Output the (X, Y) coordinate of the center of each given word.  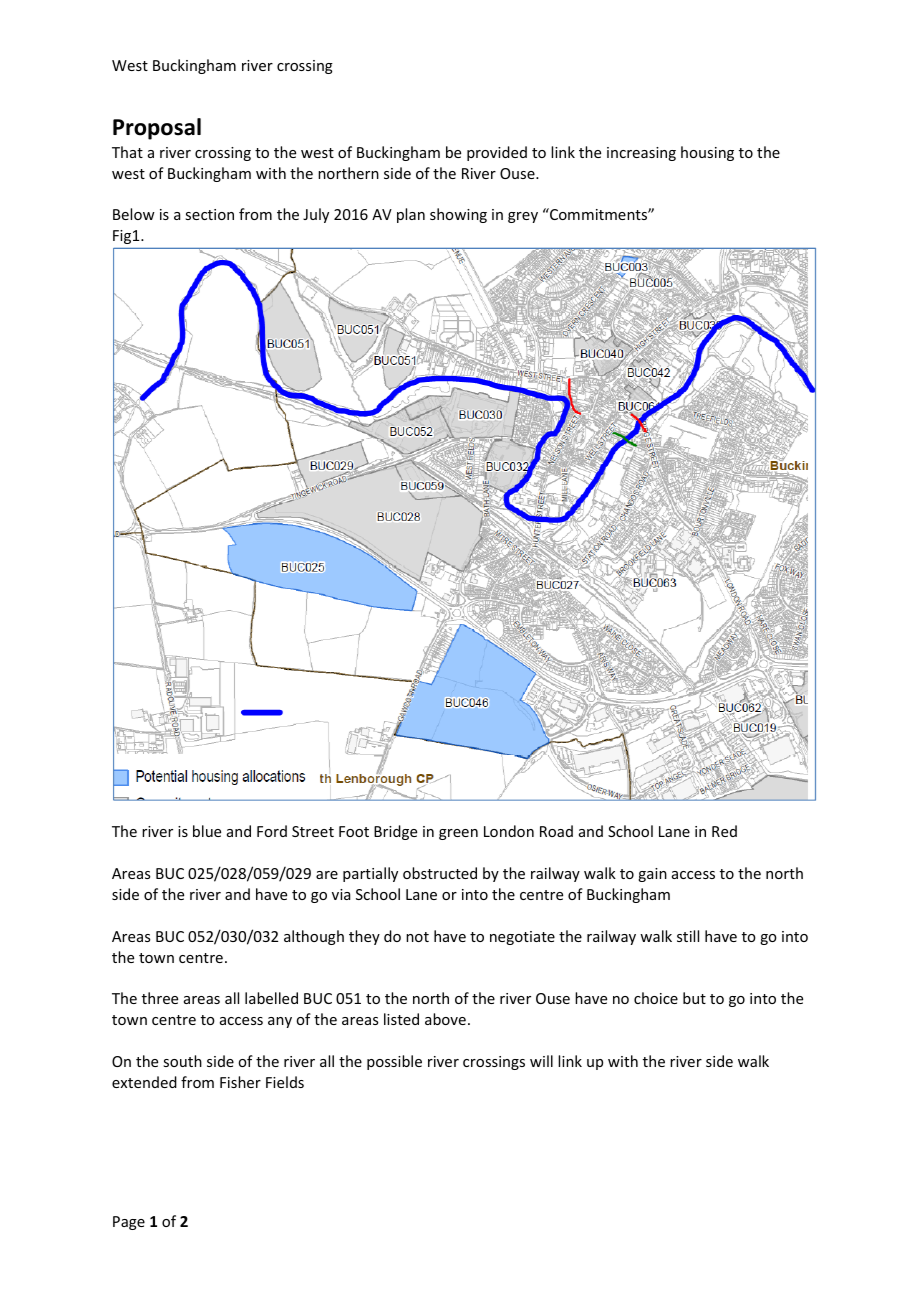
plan (411, 215)
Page (129, 1223)
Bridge (395, 832)
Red (724, 831)
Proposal (157, 129)
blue (207, 831)
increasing (641, 154)
